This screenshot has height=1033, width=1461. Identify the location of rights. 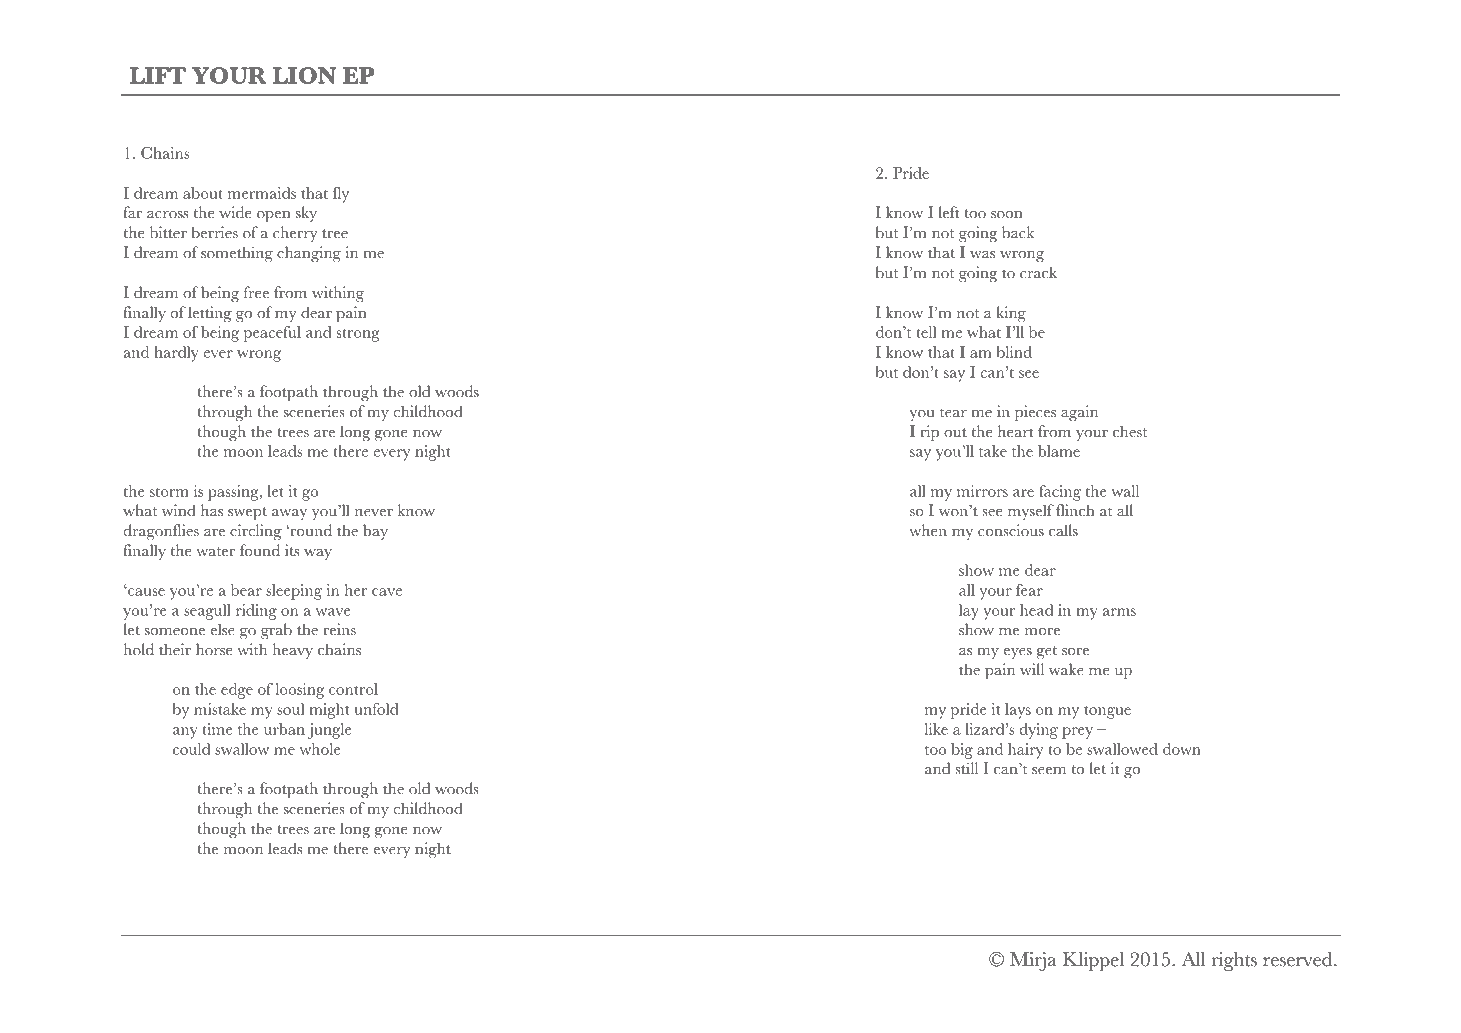
(1234, 961).
